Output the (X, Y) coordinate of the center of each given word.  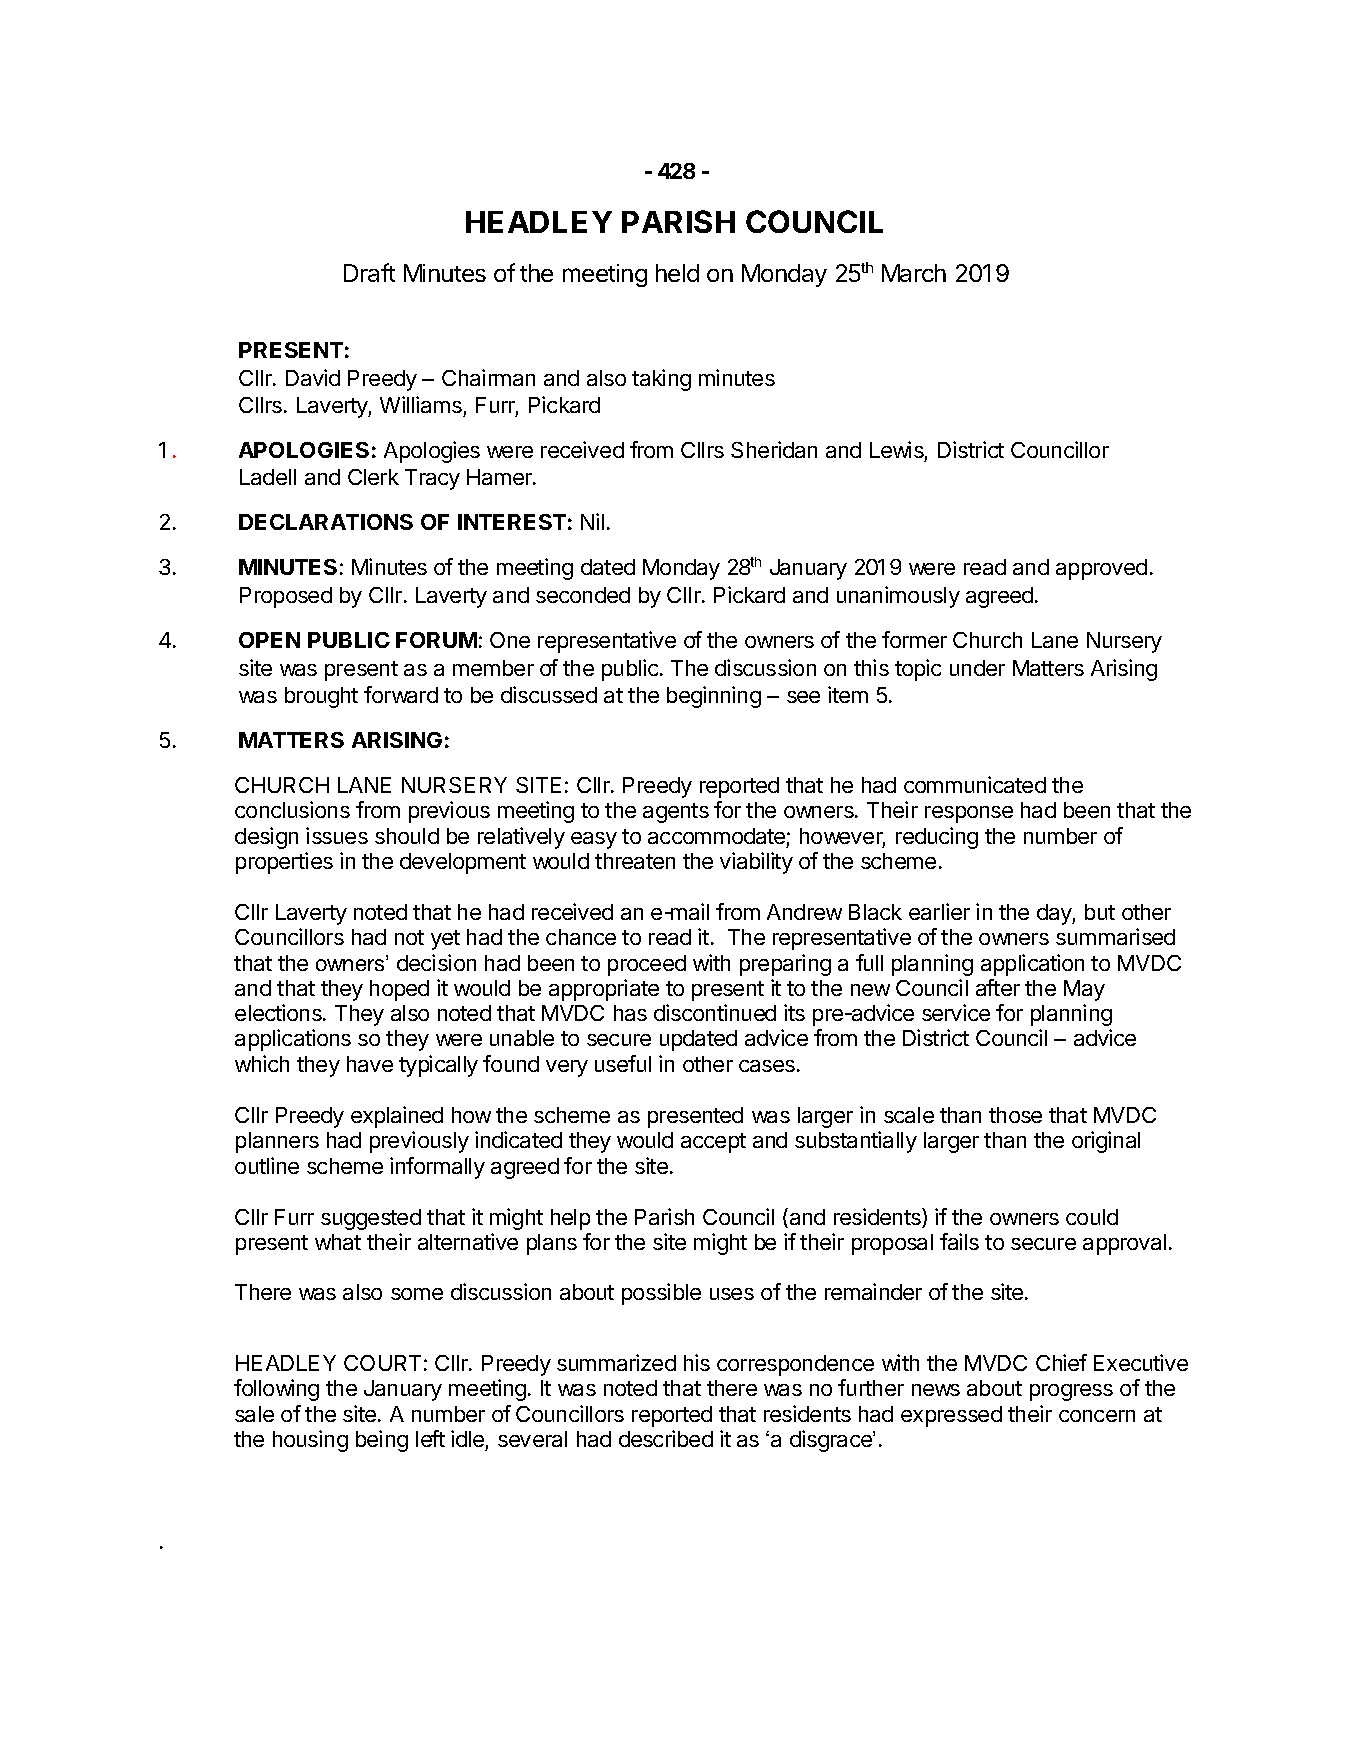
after (998, 987)
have (370, 1064)
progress (1071, 1392)
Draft (369, 272)
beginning (714, 697)
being (382, 1441)
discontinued (715, 1012)
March (914, 273)
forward (401, 694)
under (977, 668)
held (677, 273)
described (666, 1438)
